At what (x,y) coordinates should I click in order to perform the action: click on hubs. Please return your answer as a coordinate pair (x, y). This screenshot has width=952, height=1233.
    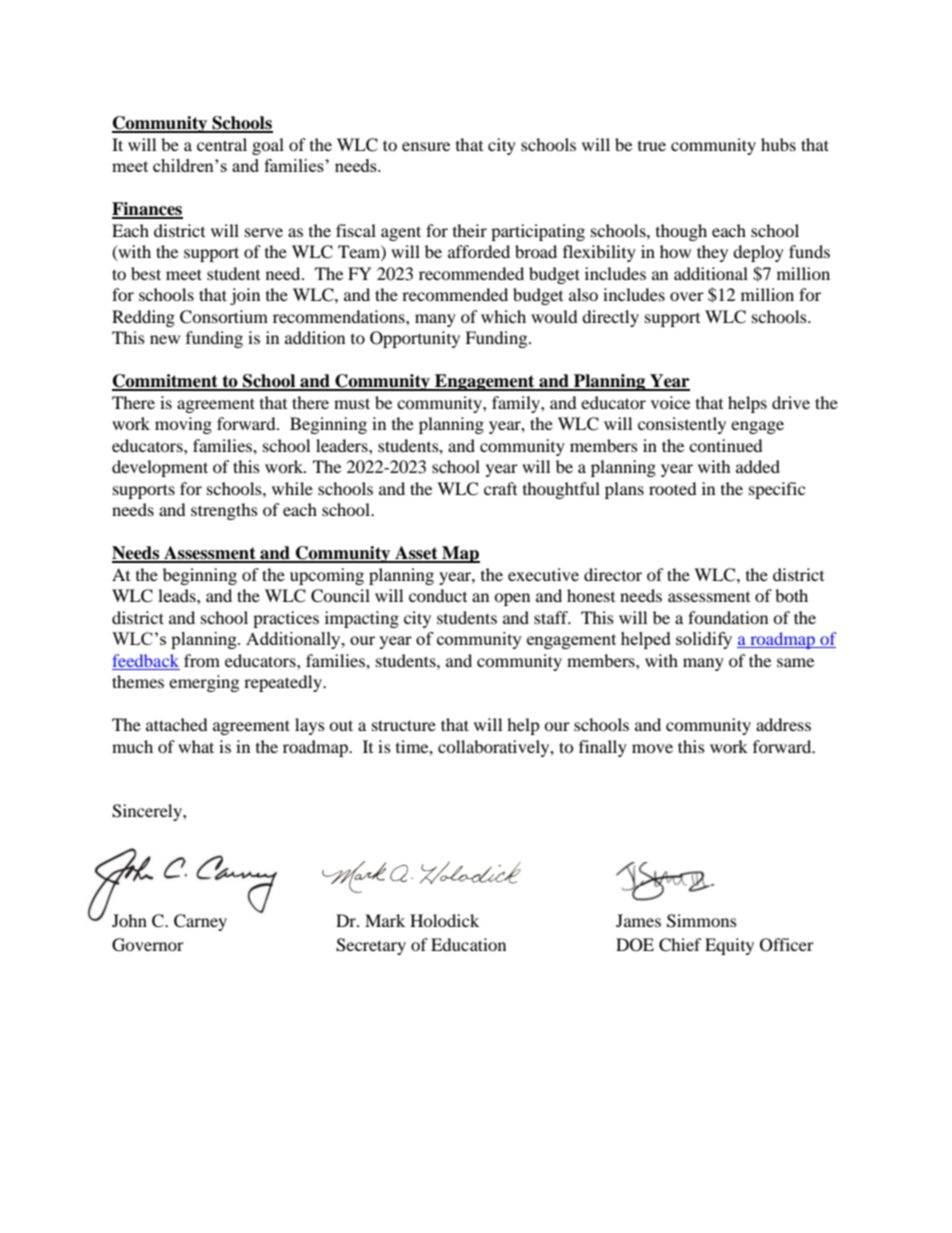
    Looking at the image, I should click on (778, 144).
